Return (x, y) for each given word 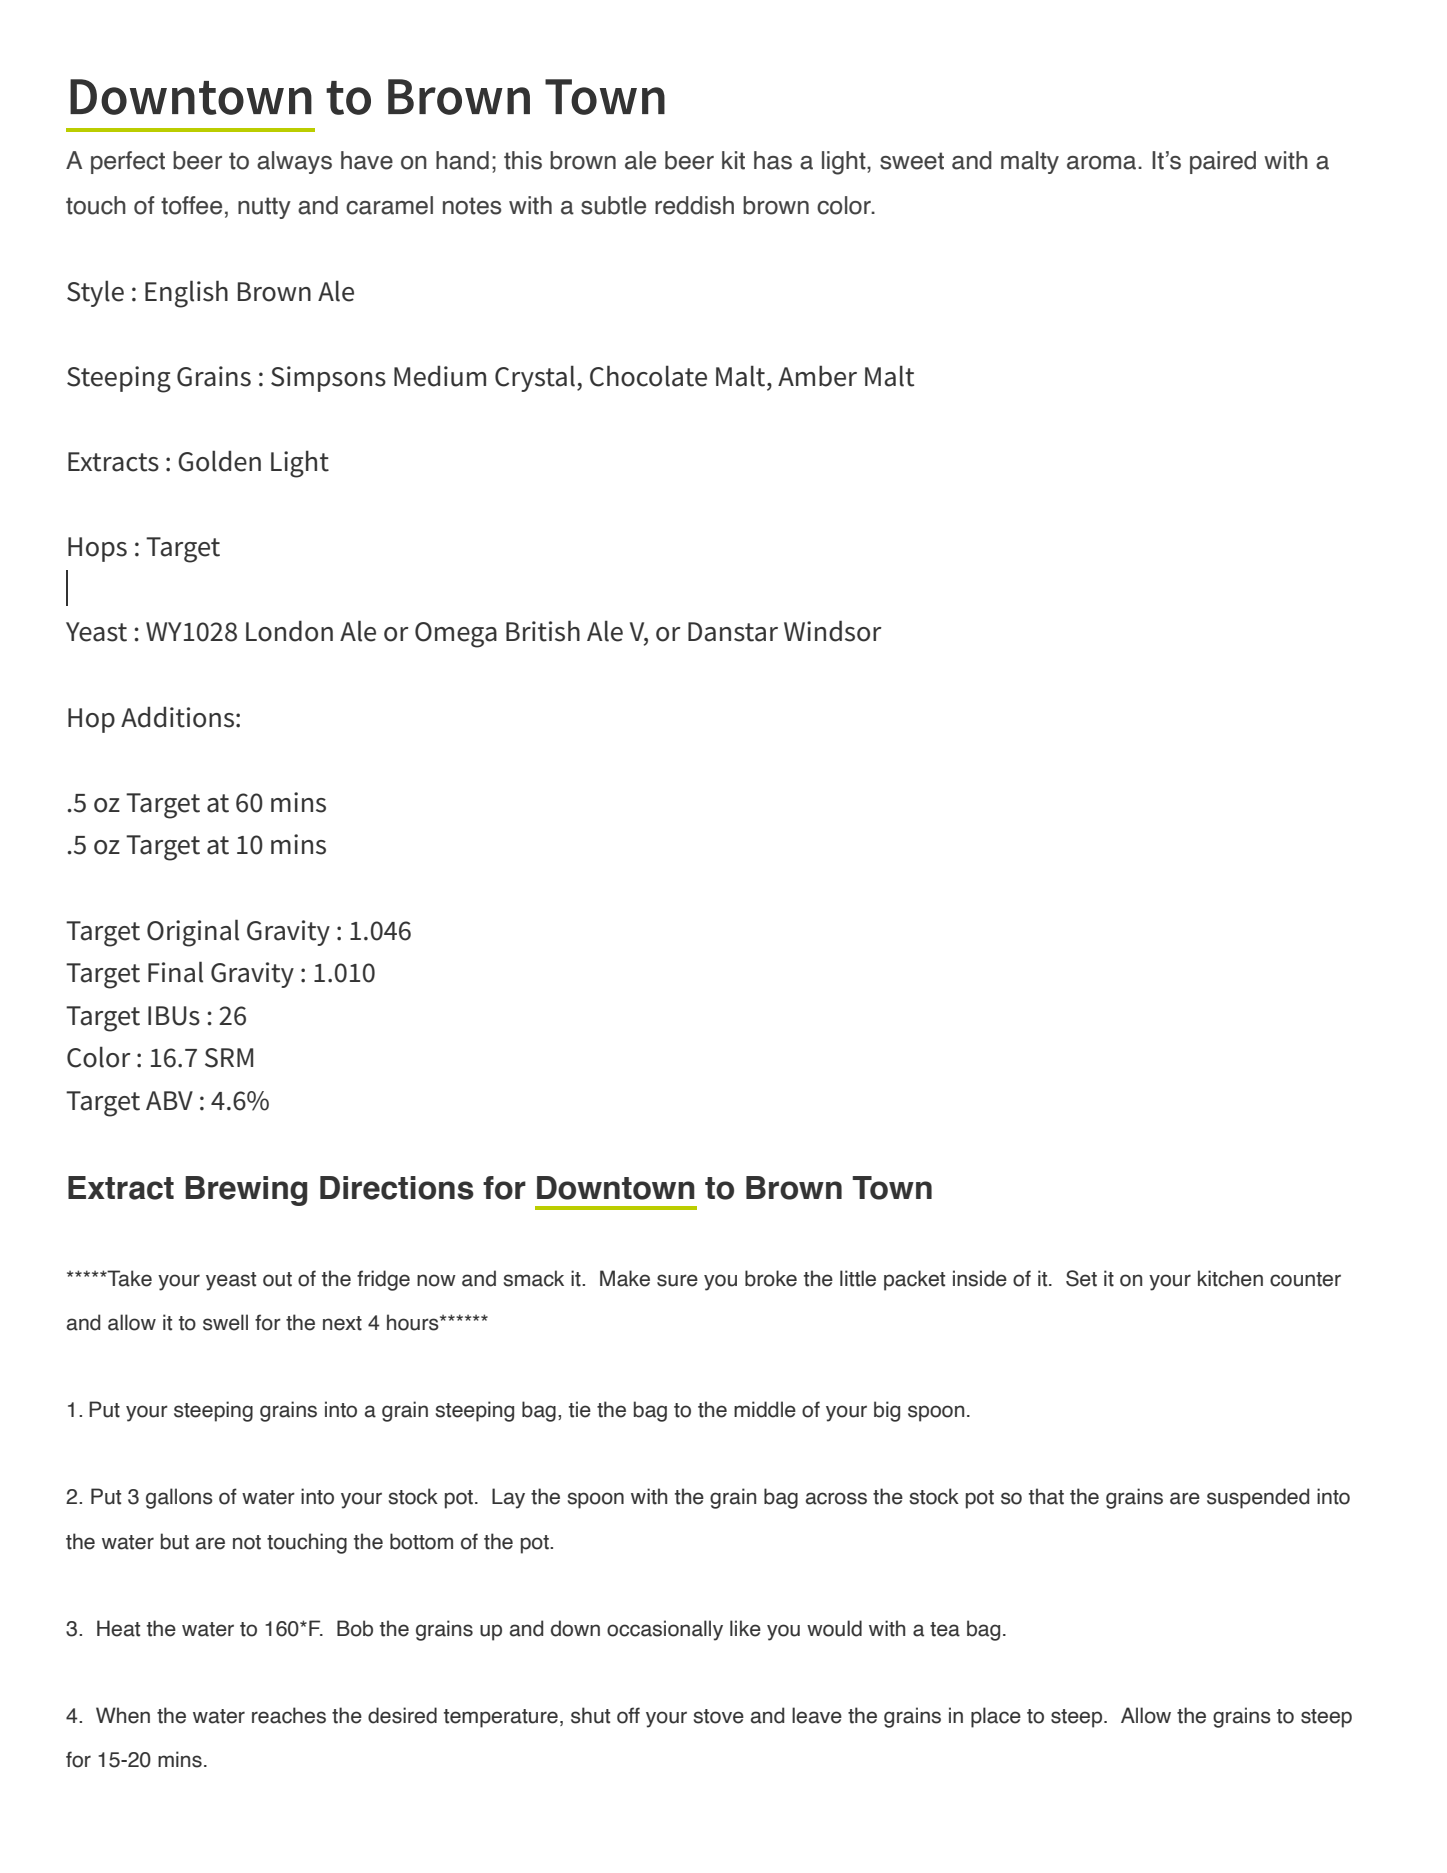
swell (225, 1322)
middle (765, 1409)
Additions (177, 717)
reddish (694, 205)
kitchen (1230, 1278)
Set (1081, 1278)
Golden (219, 461)
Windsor (833, 631)
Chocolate (648, 376)
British (543, 631)
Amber (817, 376)
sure (677, 1280)
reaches (289, 1715)
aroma (1103, 163)
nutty (264, 208)
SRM (229, 1058)
